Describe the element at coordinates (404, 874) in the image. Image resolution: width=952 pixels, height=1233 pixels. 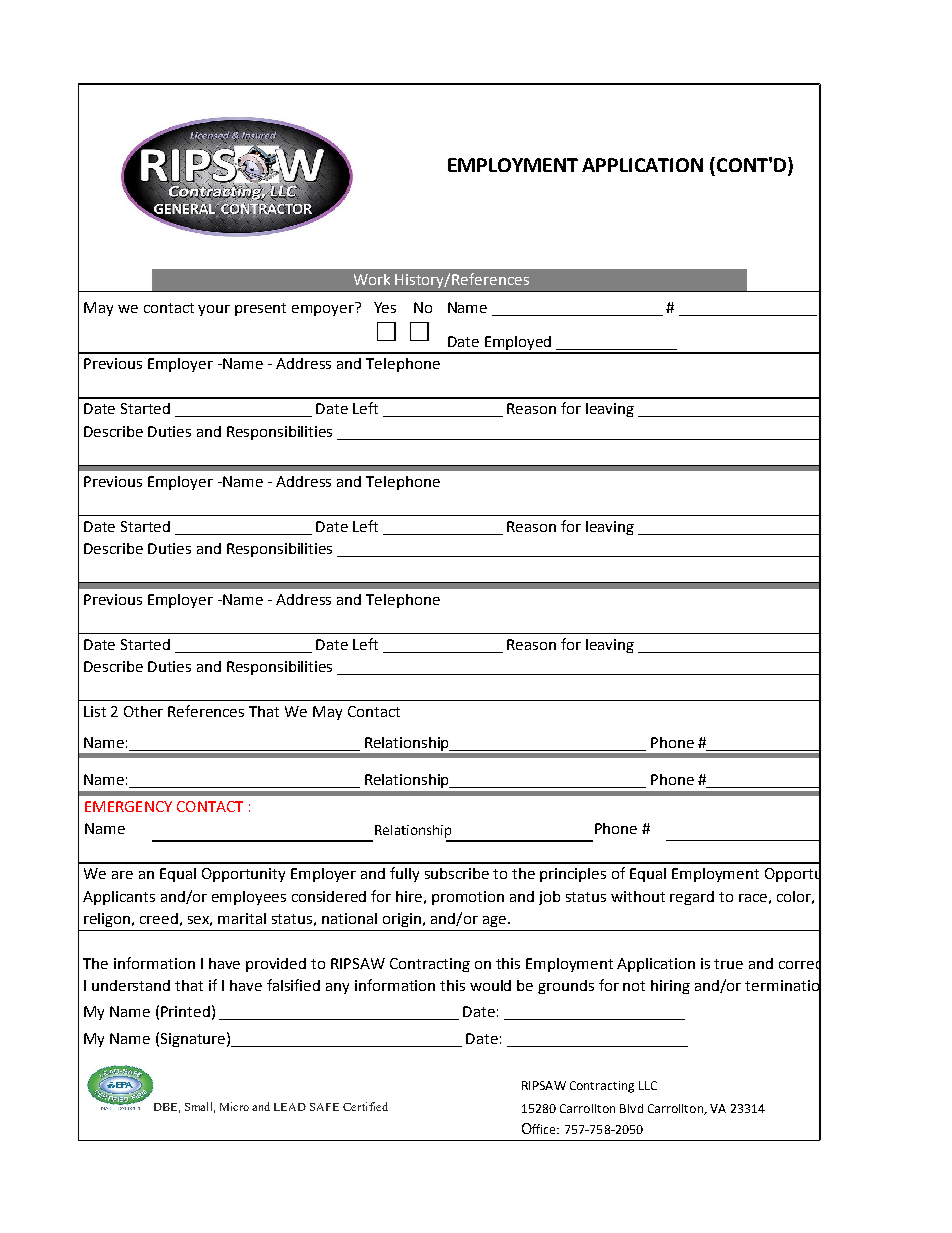
I see `fully` at that location.
